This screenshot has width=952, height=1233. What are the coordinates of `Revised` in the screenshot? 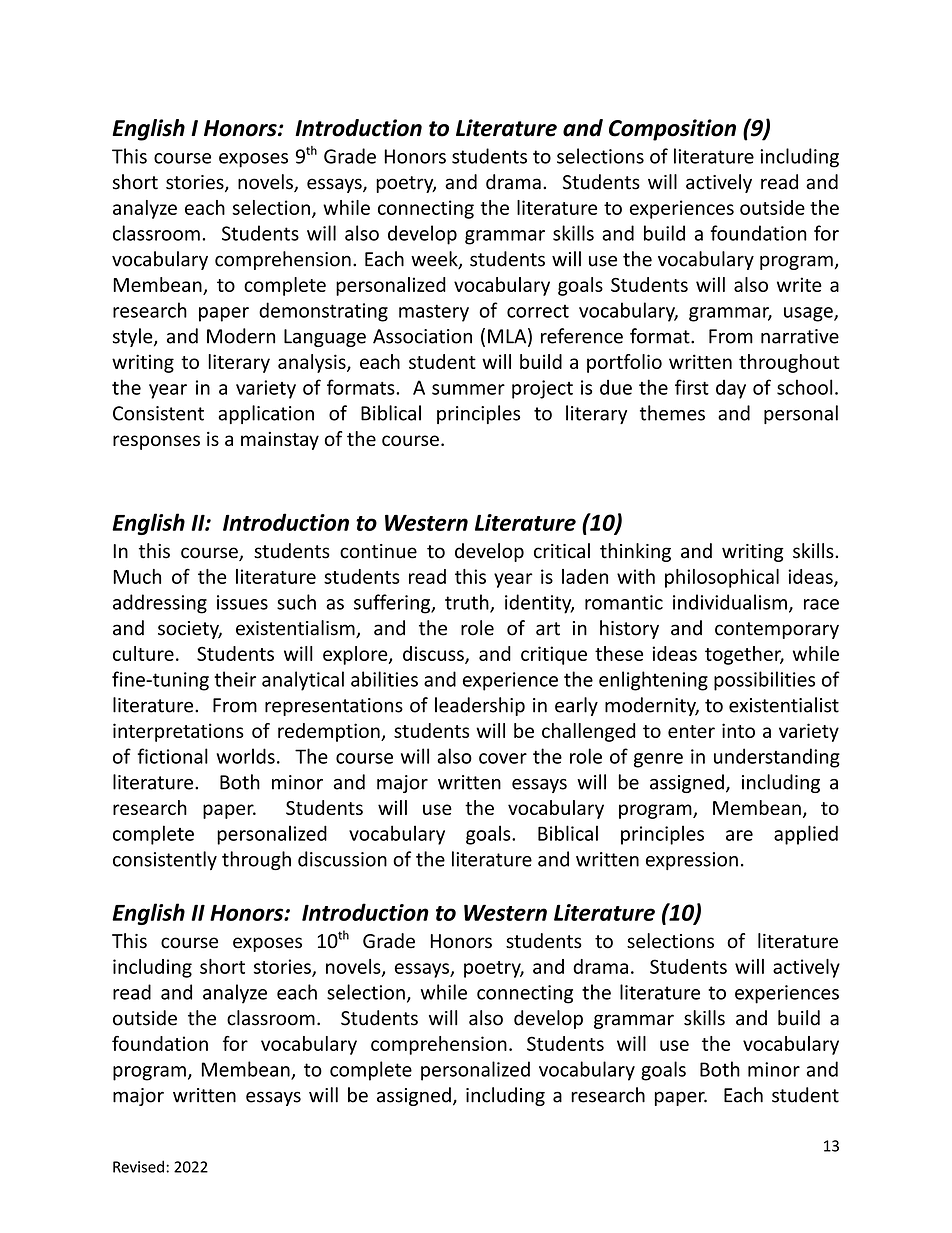 It's located at (138, 1166).
